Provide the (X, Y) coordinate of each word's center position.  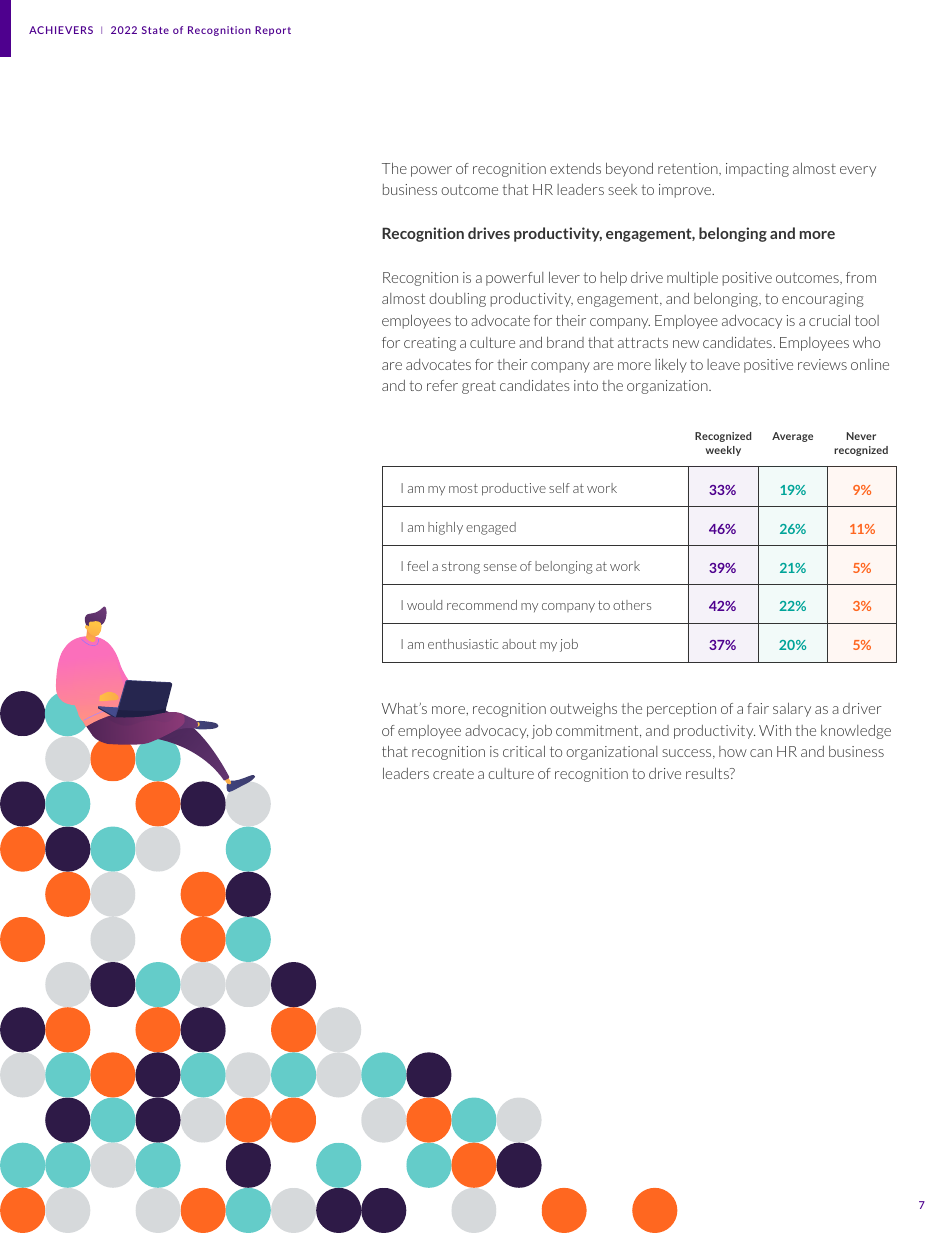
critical (524, 751)
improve (686, 191)
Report (273, 31)
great (479, 387)
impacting (757, 170)
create (453, 774)
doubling (457, 300)
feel (417, 566)
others (632, 605)
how (733, 751)
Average (792, 437)
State (155, 30)
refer (442, 385)
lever (564, 277)
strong (461, 568)
